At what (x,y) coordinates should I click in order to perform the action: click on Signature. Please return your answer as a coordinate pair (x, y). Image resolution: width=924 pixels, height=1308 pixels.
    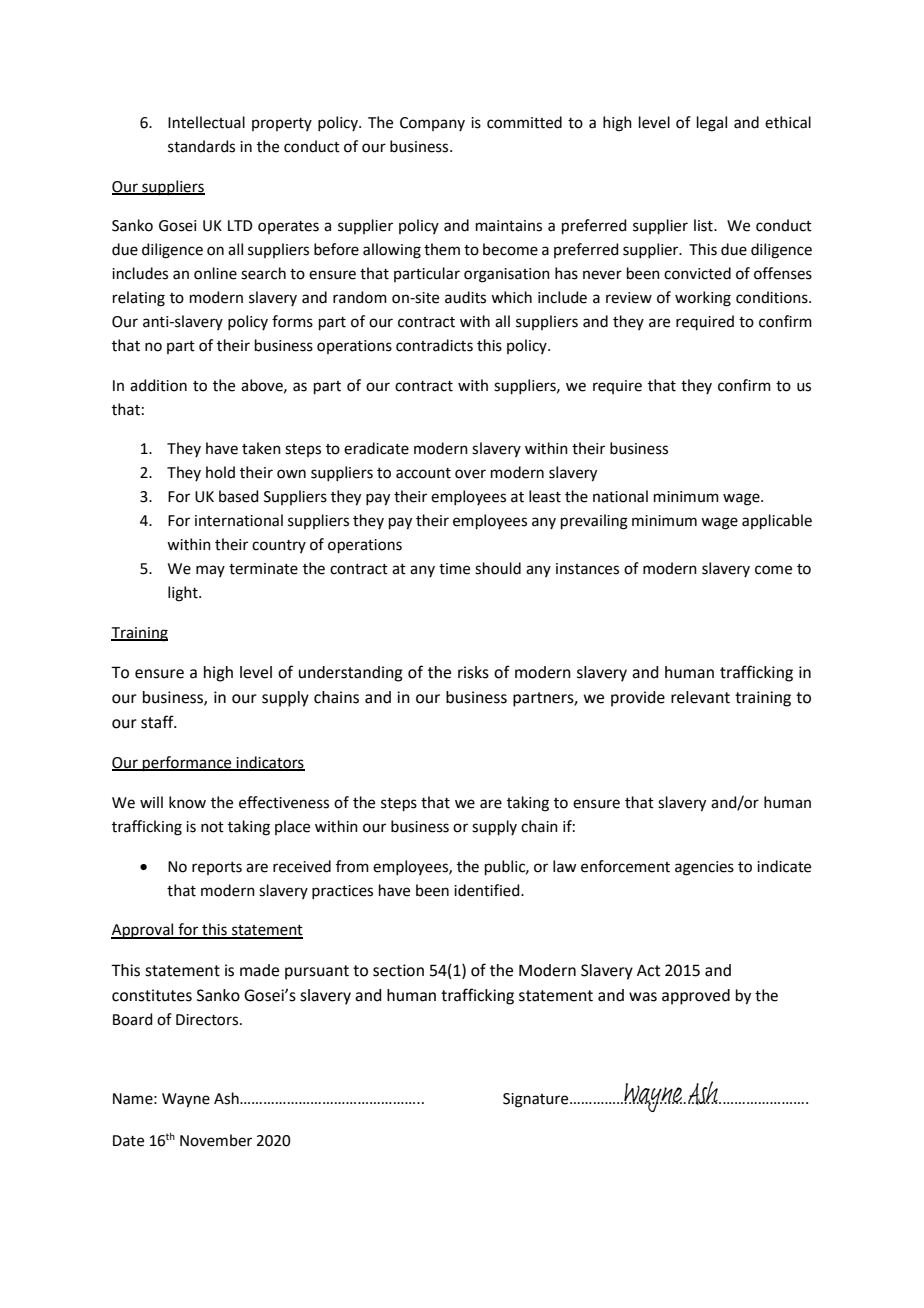
    Looking at the image, I should click on (537, 1100).
